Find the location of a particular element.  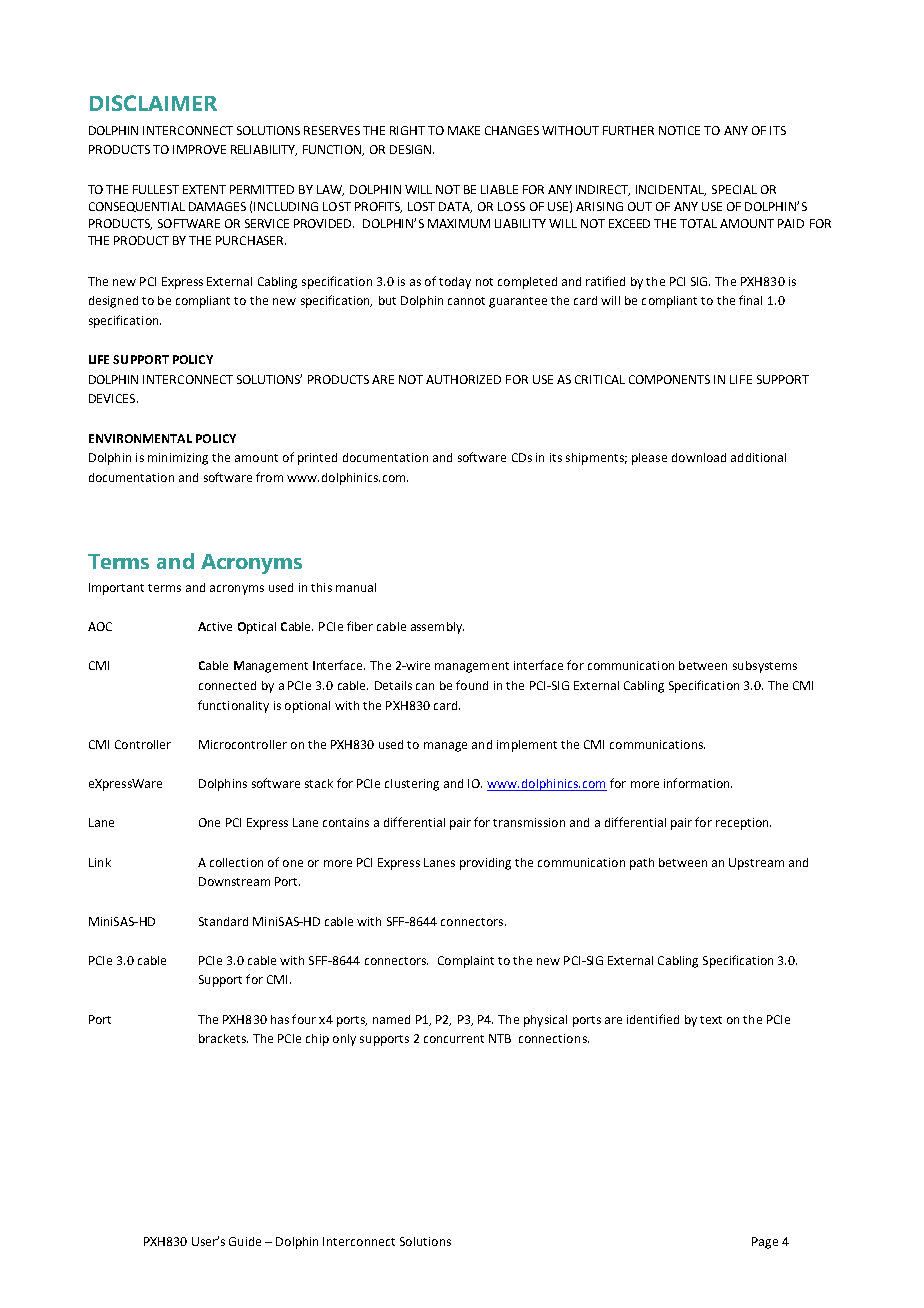

MAKE is located at coordinates (464, 130).
